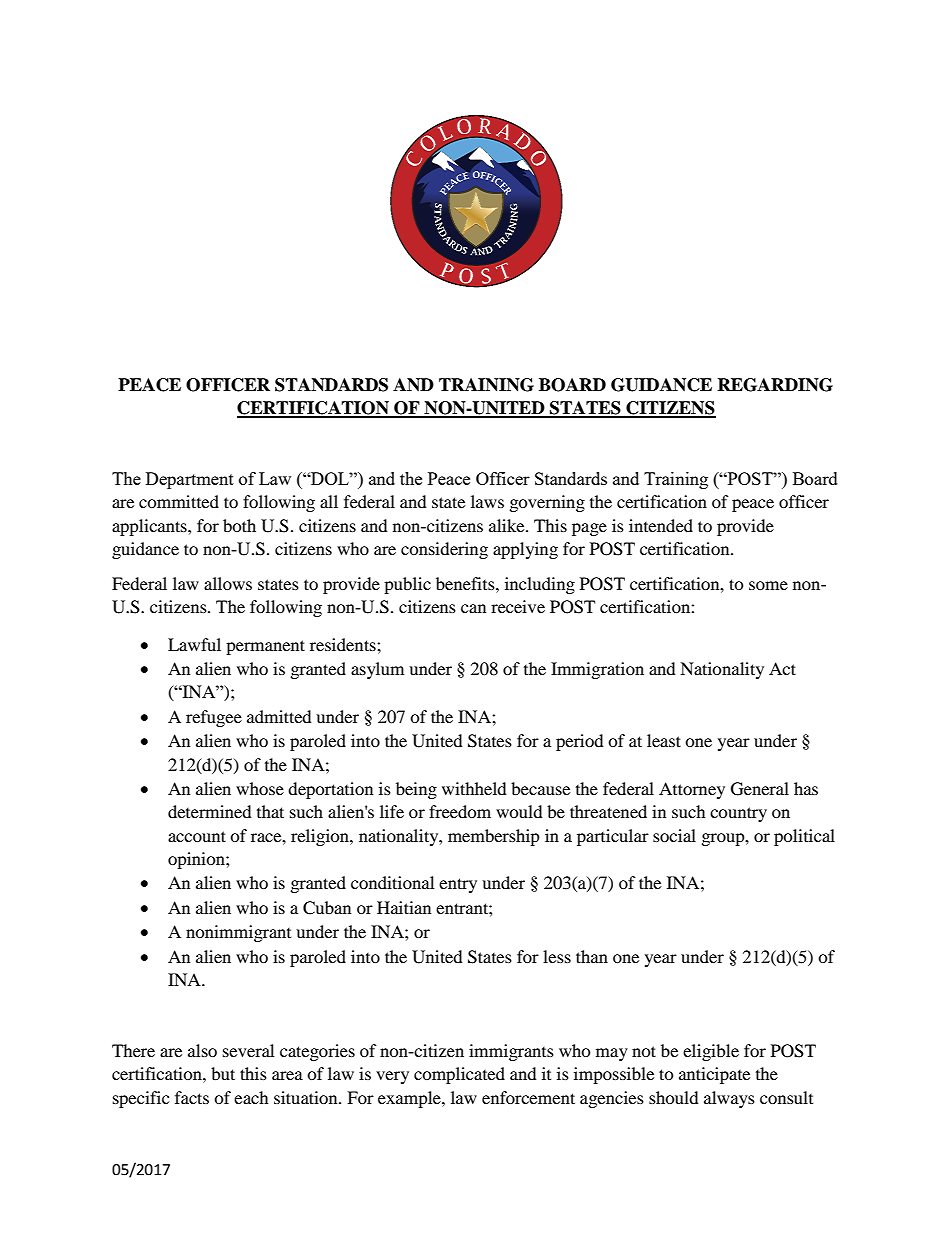  Describe the element at coordinates (190, 480) in the screenshot. I see `Department` at that location.
